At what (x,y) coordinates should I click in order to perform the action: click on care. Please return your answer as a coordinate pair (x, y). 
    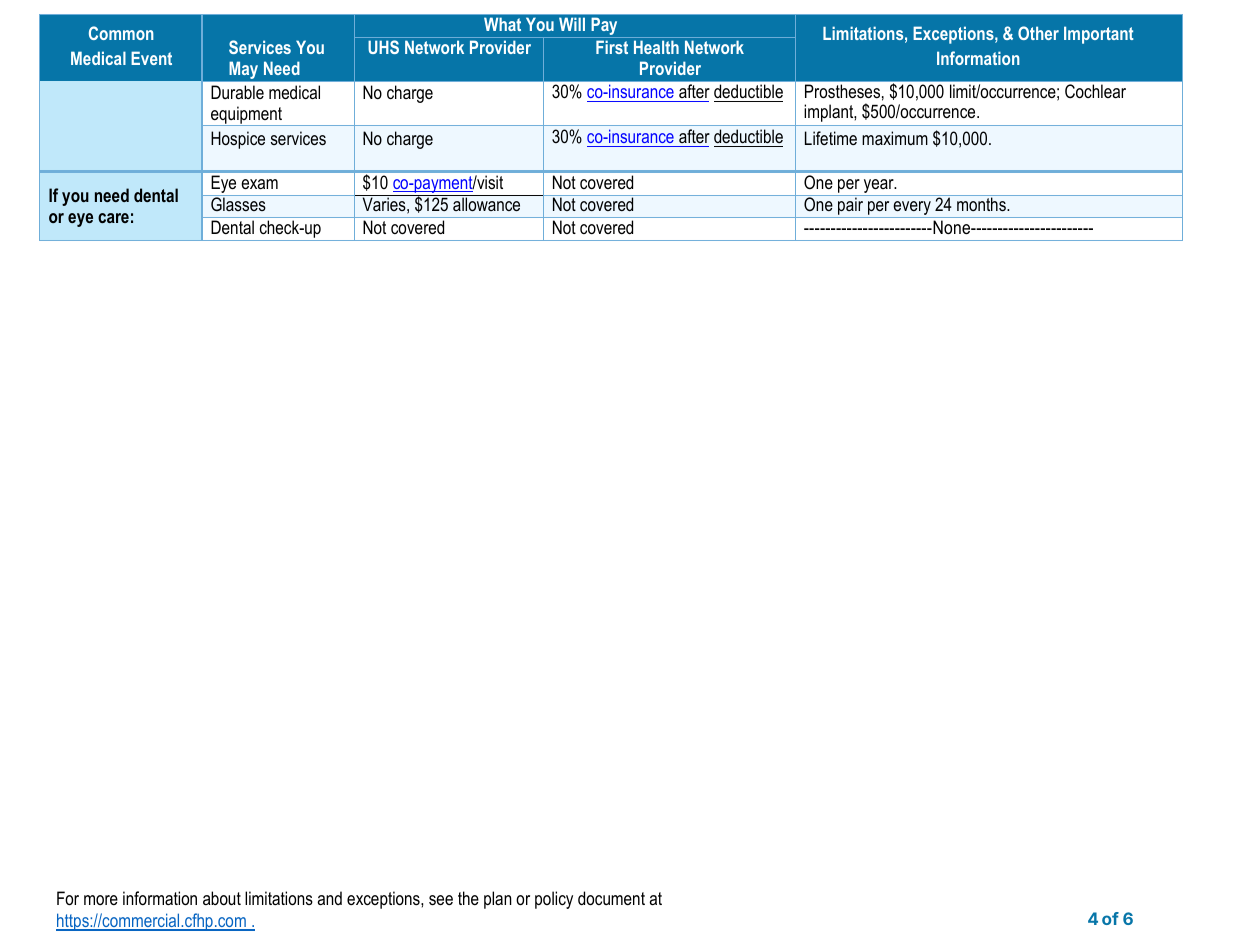
    Looking at the image, I should click on (113, 218).
